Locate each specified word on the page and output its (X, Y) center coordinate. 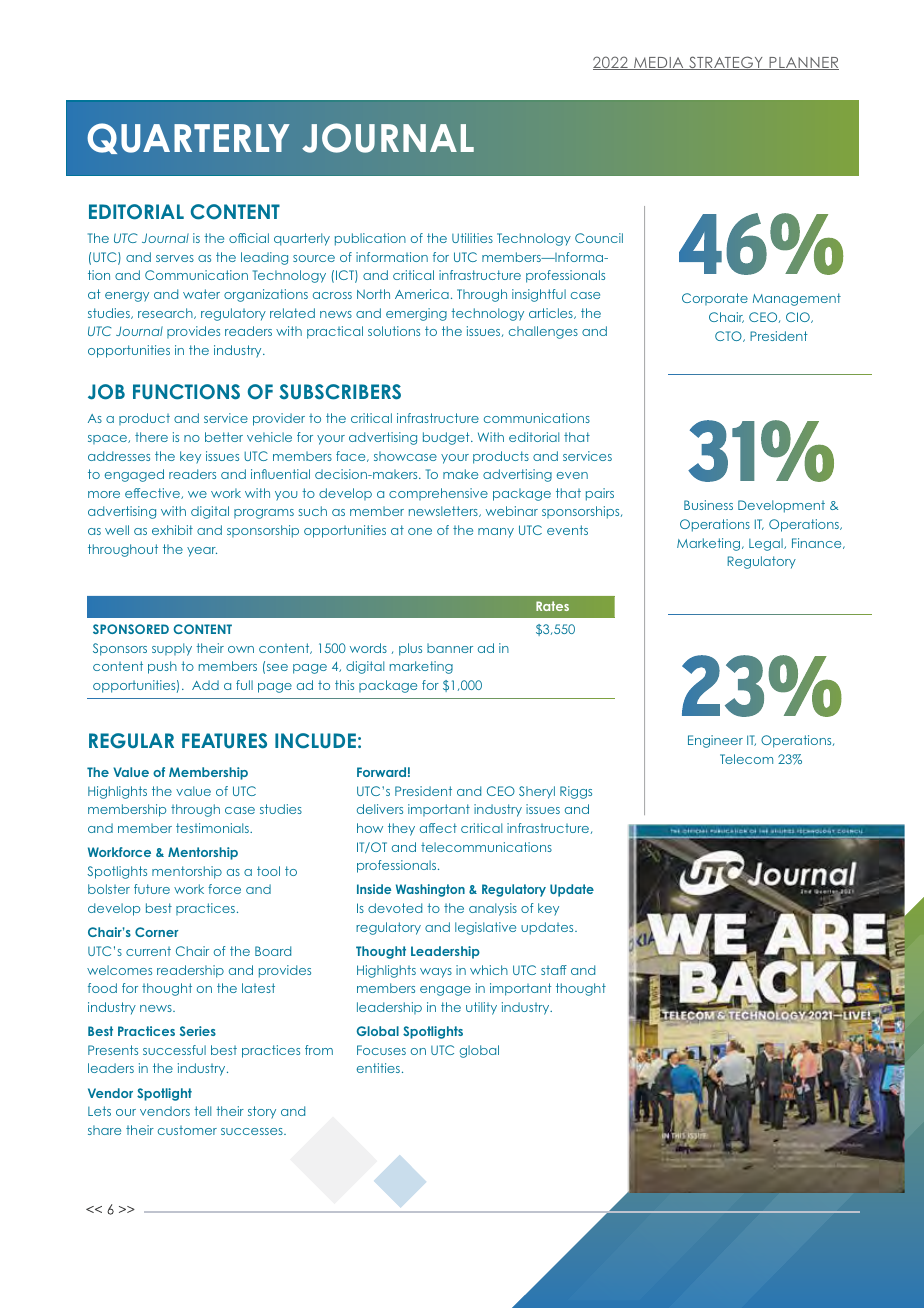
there (151, 437)
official (249, 238)
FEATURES (224, 741)
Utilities (472, 238)
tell (202, 1111)
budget (447, 438)
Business (708, 505)
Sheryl (537, 792)
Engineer (715, 741)
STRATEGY (726, 63)
